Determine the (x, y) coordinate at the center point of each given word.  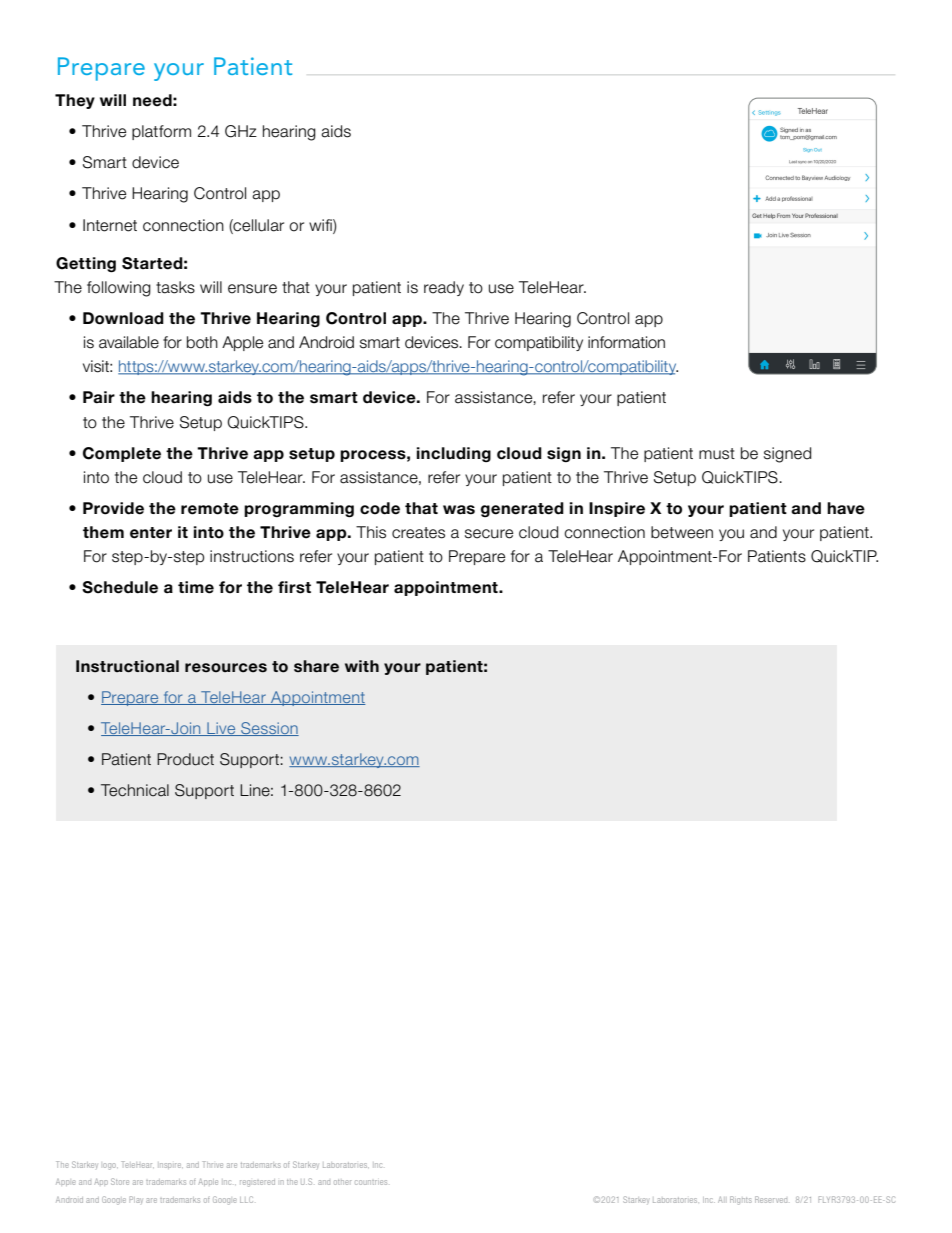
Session (269, 729)
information (626, 342)
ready (444, 288)
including (454, 454)
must (717, 454)
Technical (135, 790)
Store (120, 1181)
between (682, 532)
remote (210, 509)
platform (161, 132)
